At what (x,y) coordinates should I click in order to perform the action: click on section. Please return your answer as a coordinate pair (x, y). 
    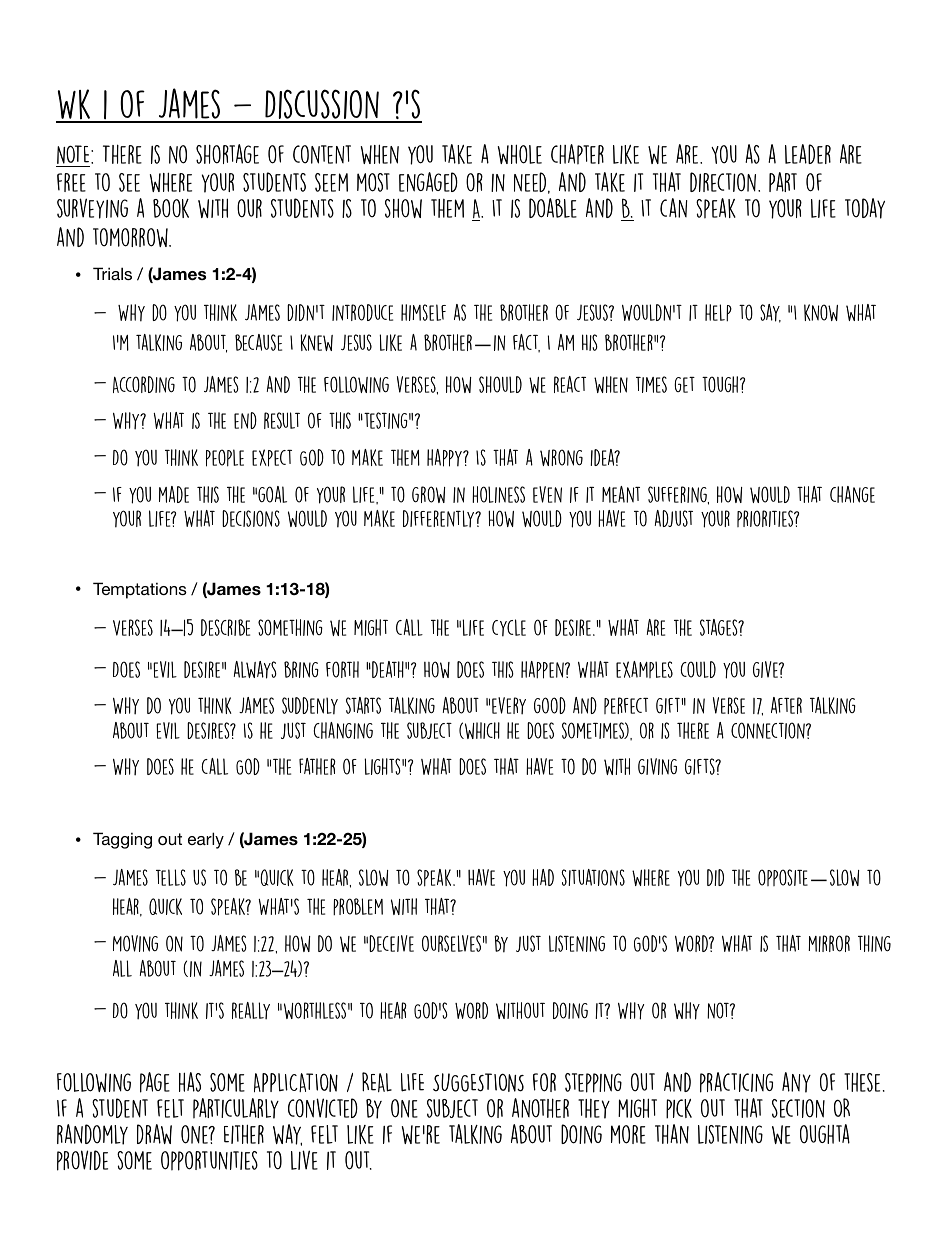
    Looking at the image, I should click on (798, 1108).
